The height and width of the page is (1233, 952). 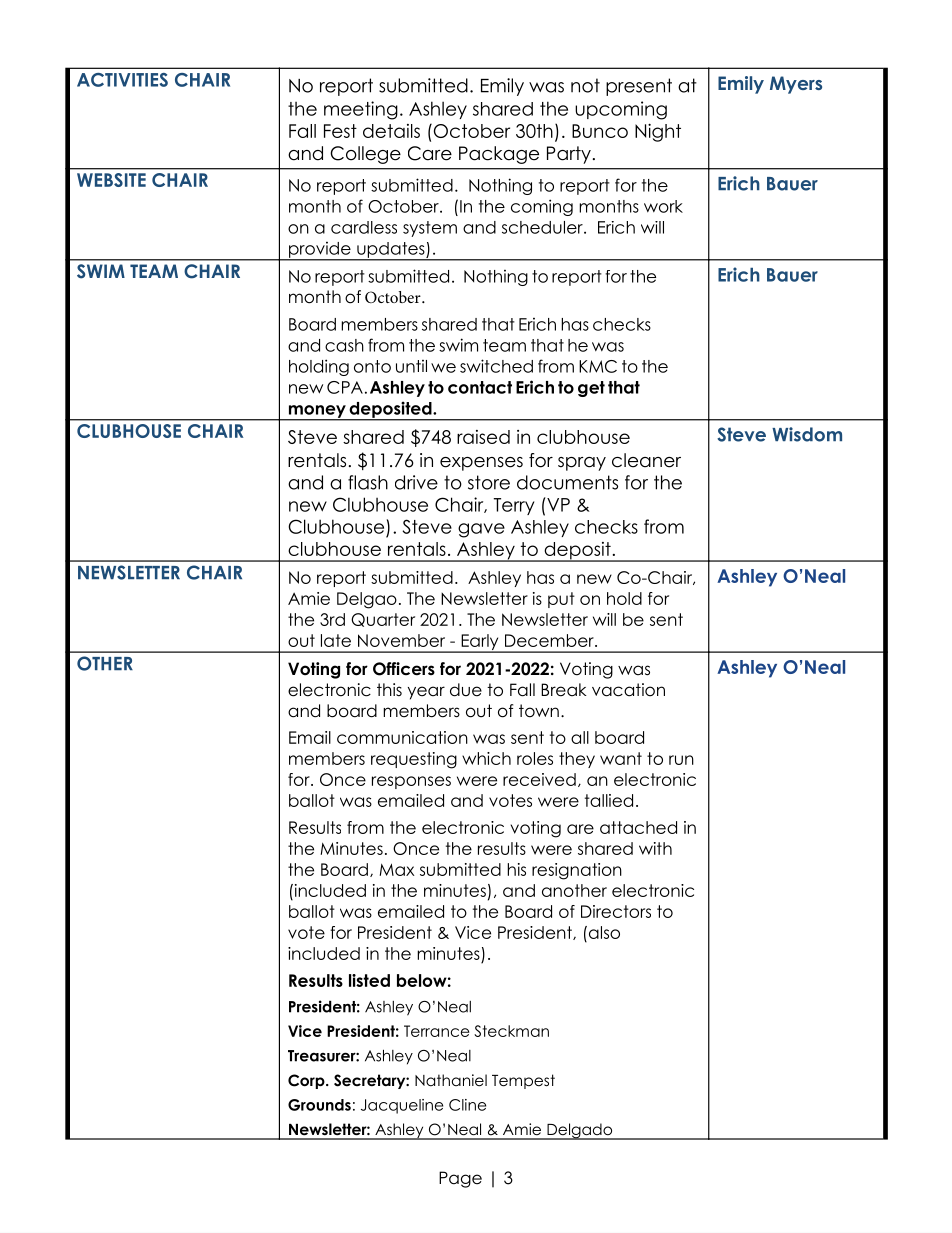 I want to click on requesting, so click(x=414, y=760).
